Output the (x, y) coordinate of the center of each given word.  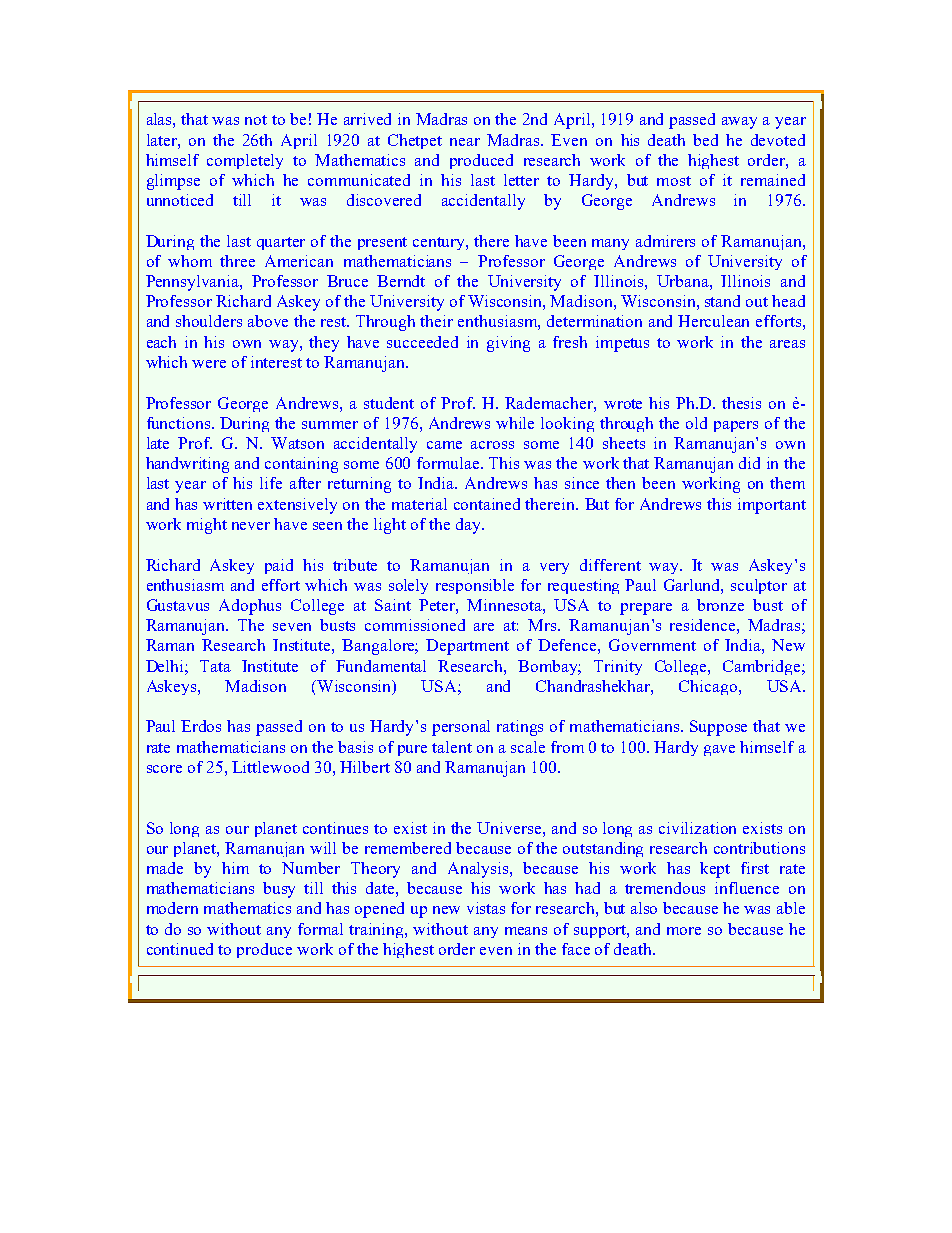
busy (279, 890)
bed (705, 140)
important (772, 506)
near (465, 142)
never (251, 526)
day (469, 526)
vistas (486, 908)
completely (245, 161)
